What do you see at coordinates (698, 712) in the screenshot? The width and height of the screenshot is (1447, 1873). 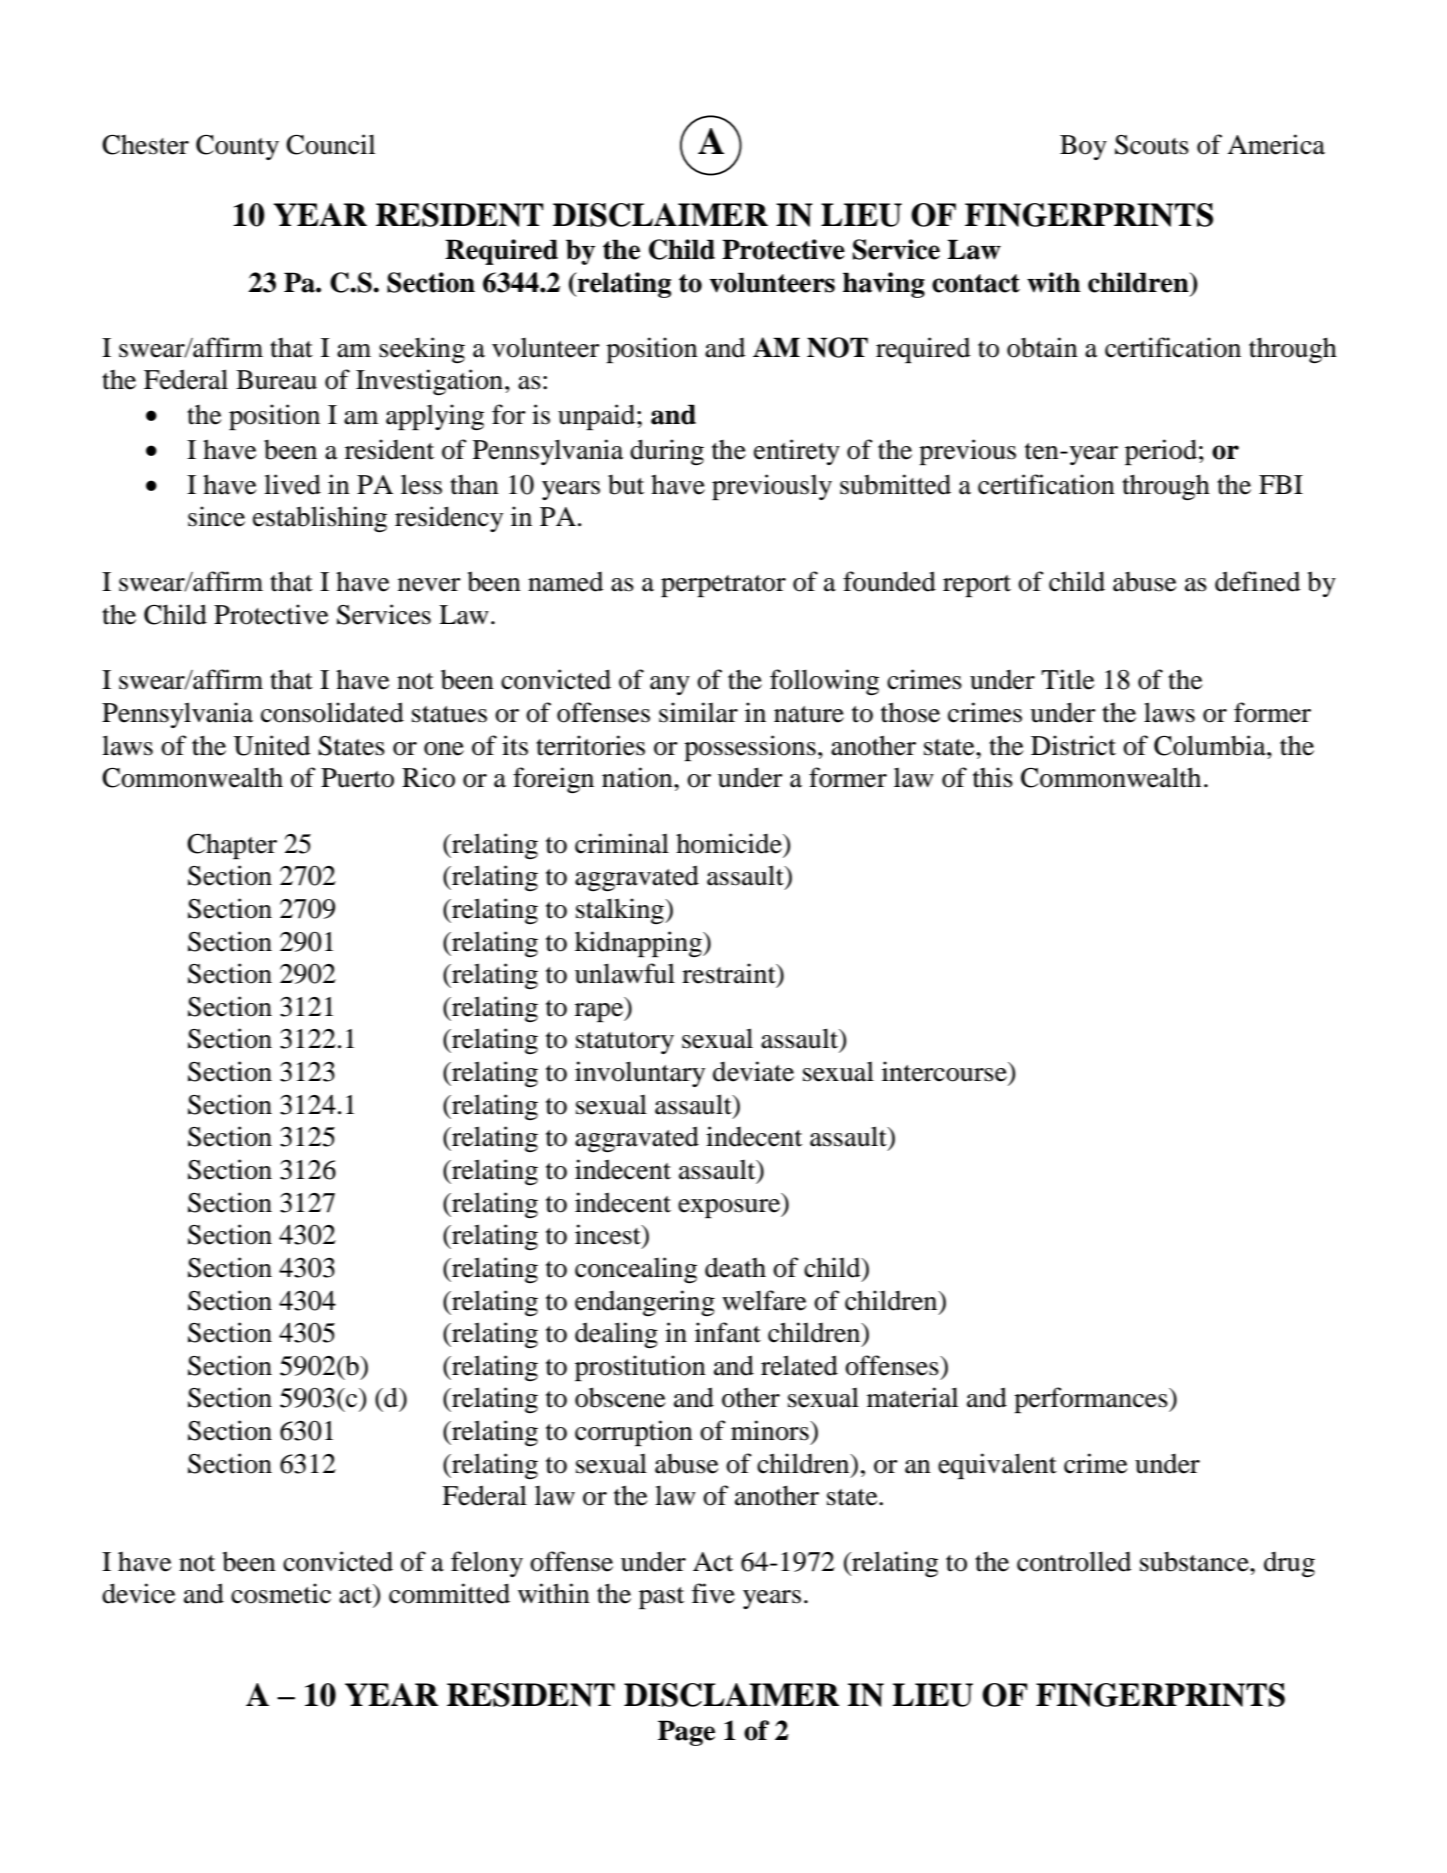 I see `similar` at bounding box center [698, 712].
